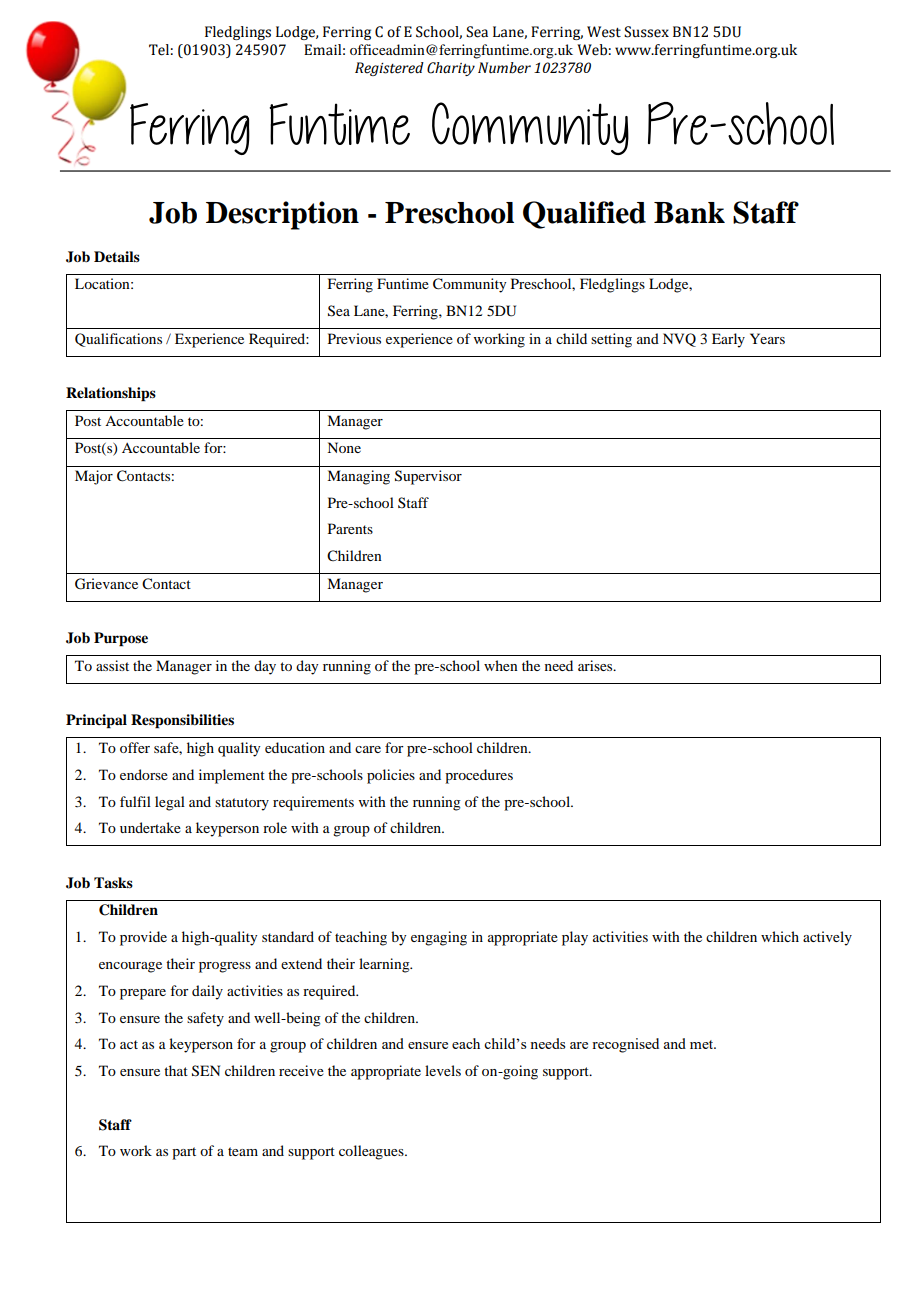 The width and height of the image is (924, 1308). I want to click on Supervisor, so click(428, 477).
